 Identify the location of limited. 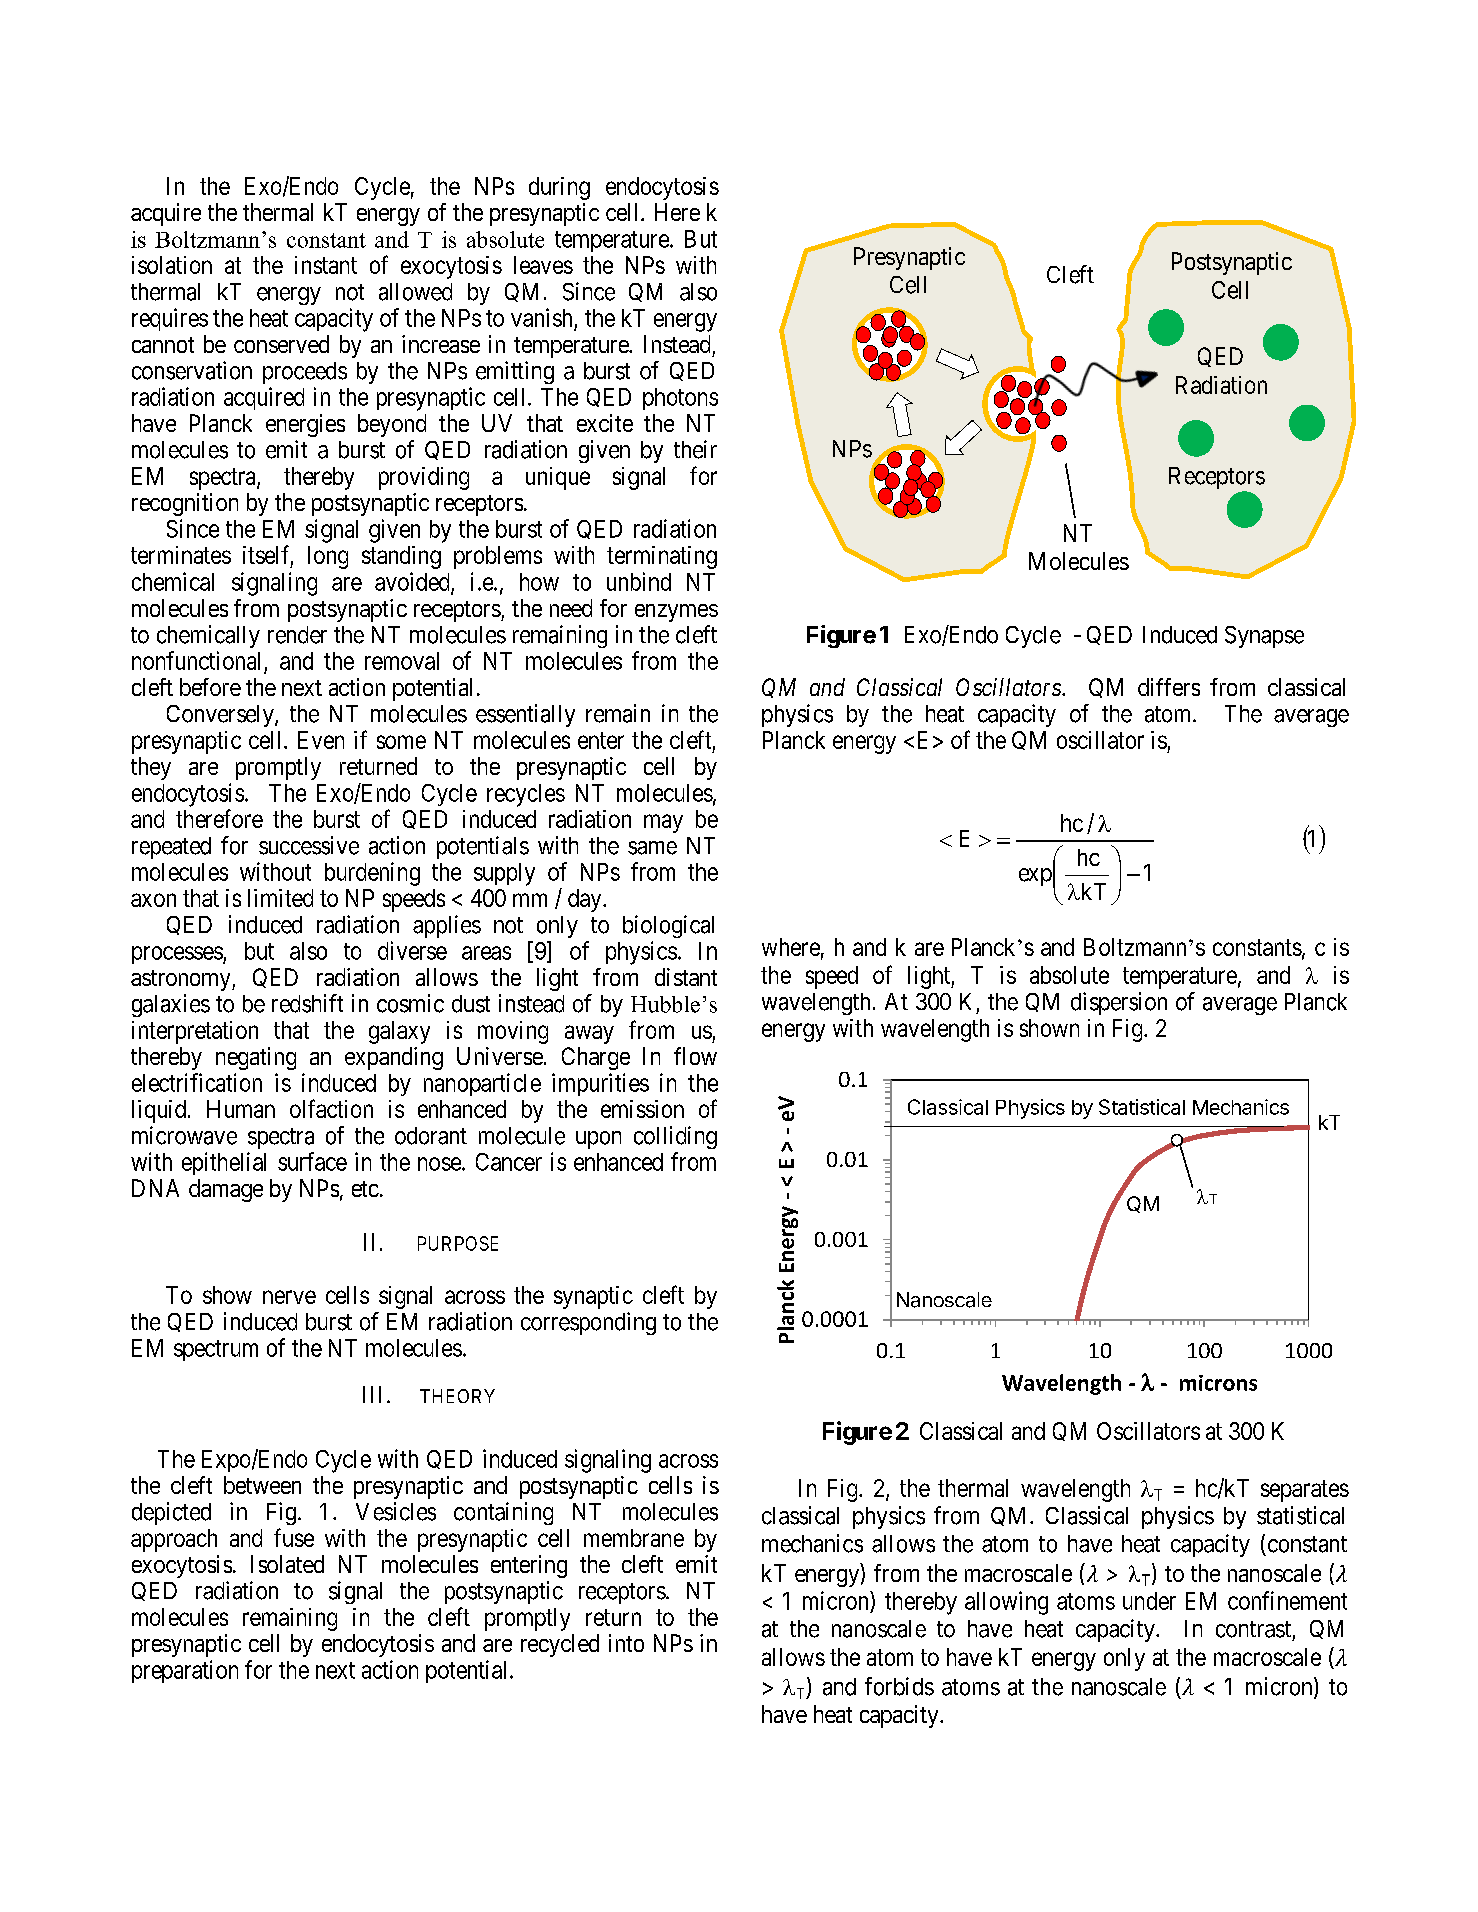
(280, 898).
